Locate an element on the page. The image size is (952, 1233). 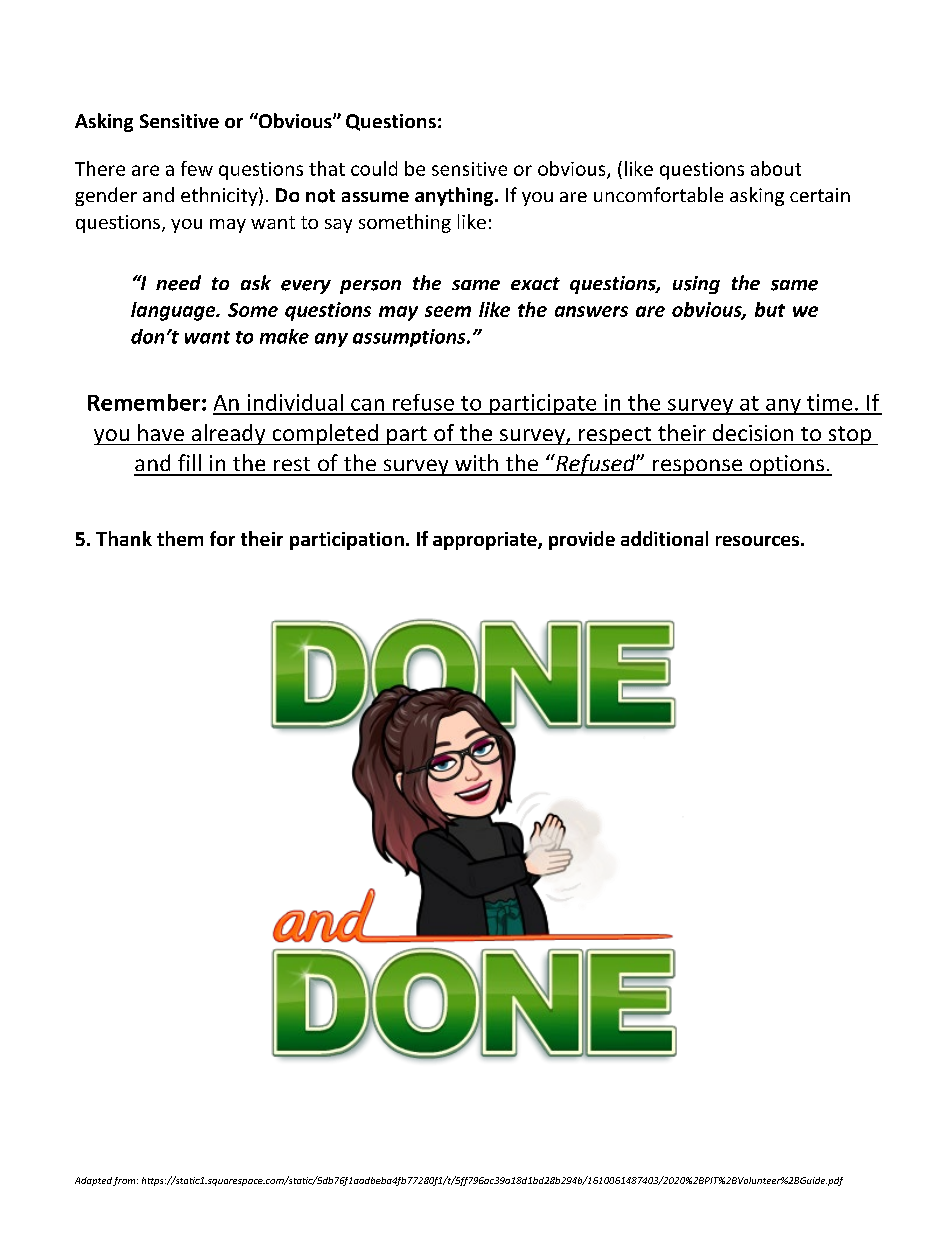
appropriate is located at coordinates (486, 541).
